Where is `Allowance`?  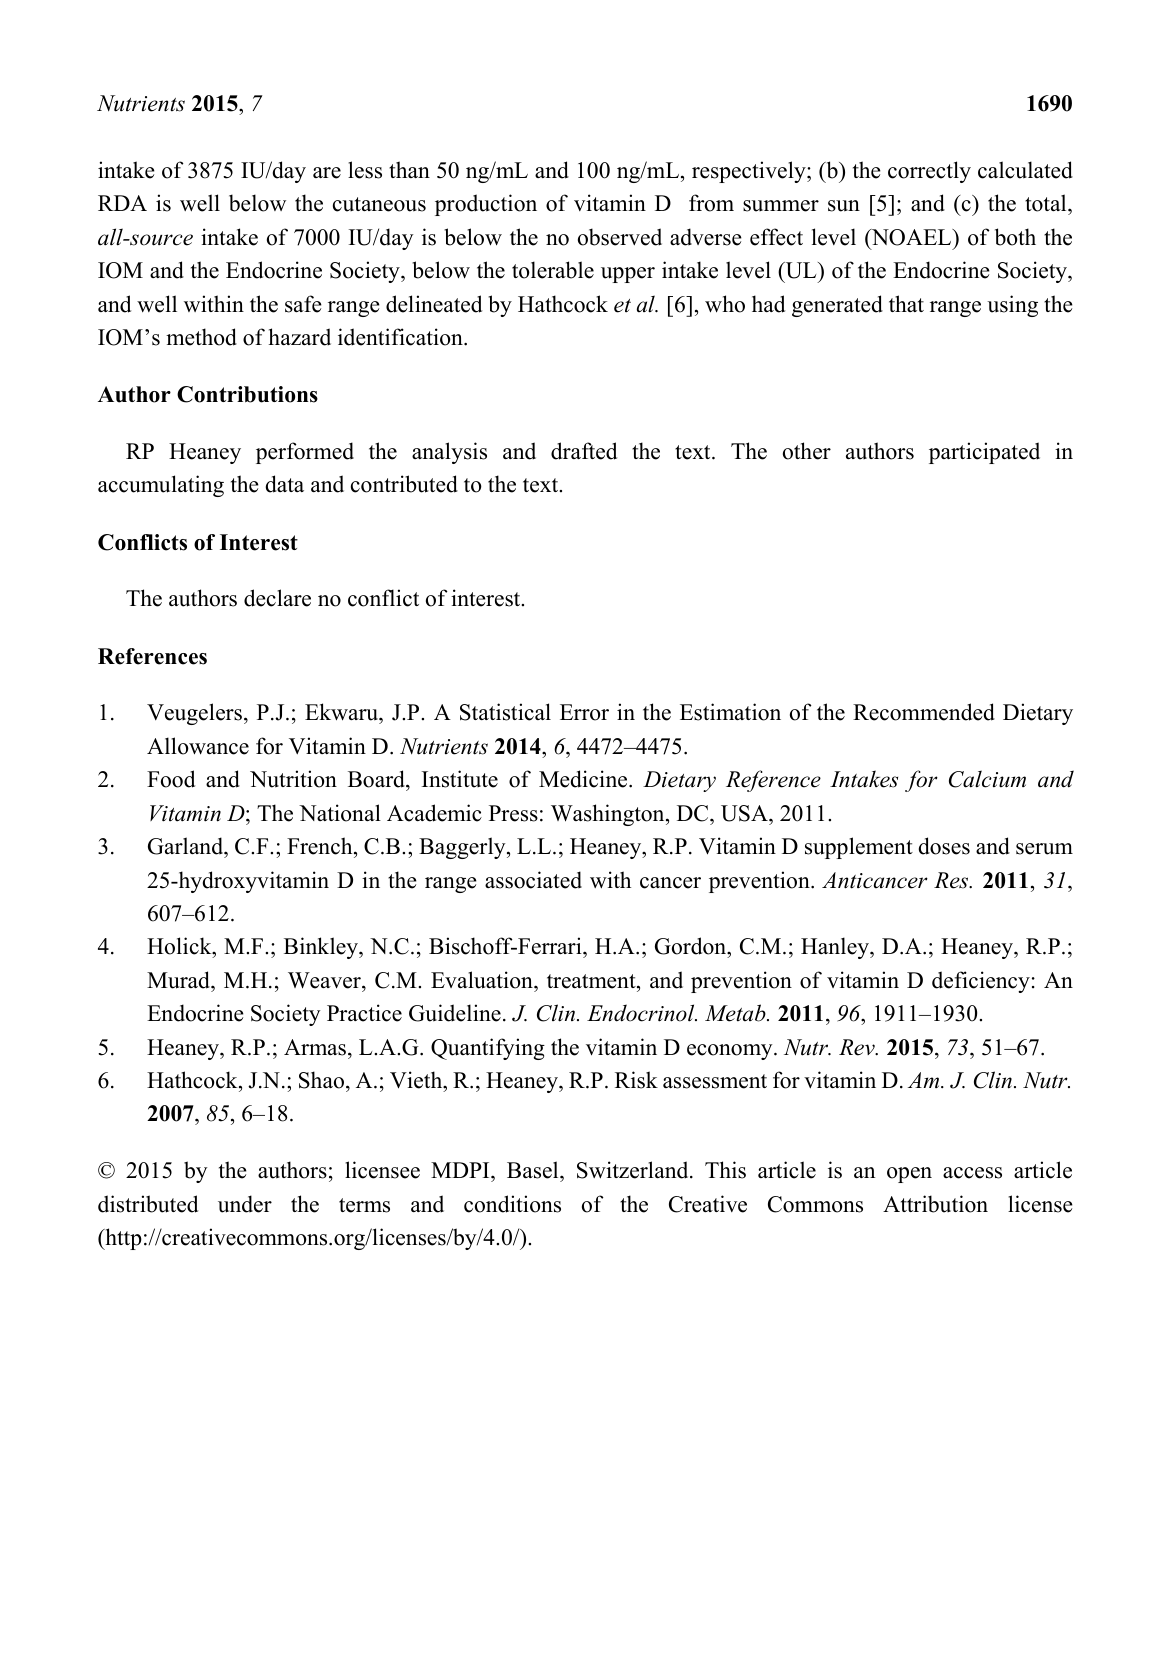
Allowance is located at coordinates (198, 746).
